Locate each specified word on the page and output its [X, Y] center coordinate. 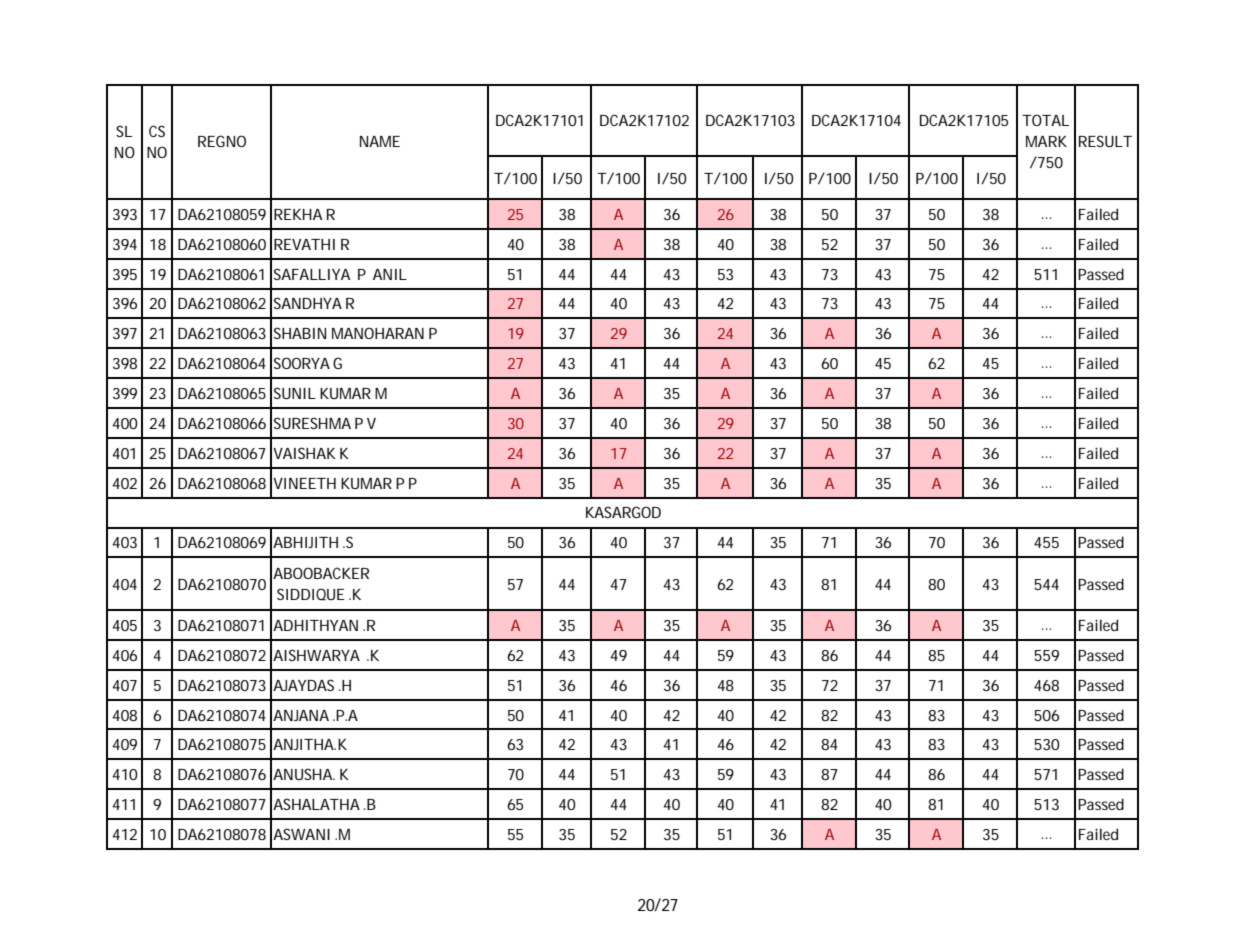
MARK [1046, 141]
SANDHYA [308, 303]
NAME [380, 141]
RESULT [1105, 141]
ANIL [390, 274]
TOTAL [1045, 120]
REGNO [222, 141]
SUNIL [295, 393]
